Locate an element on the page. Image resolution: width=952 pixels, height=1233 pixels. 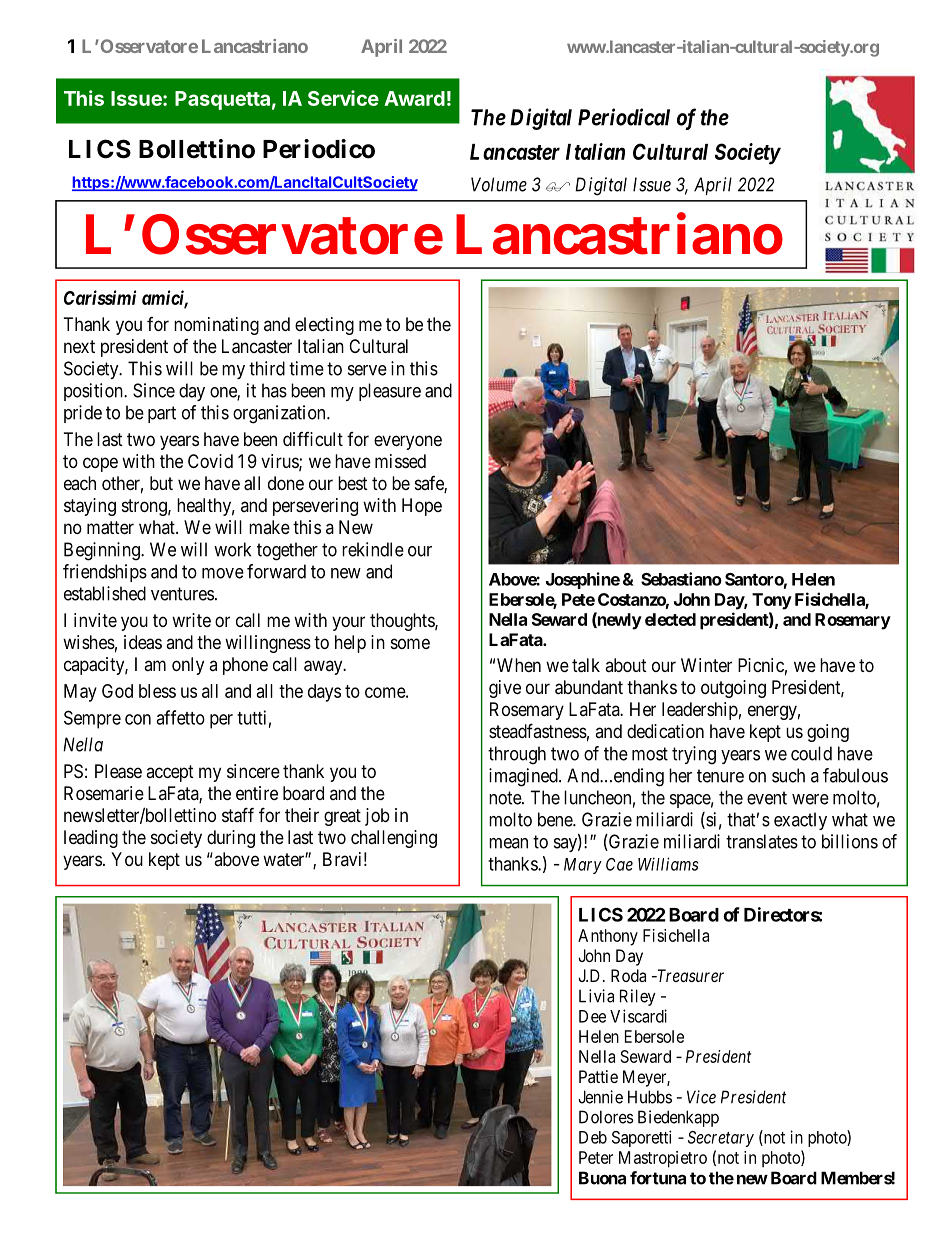
ideas is located at coordinates (143, 642).
